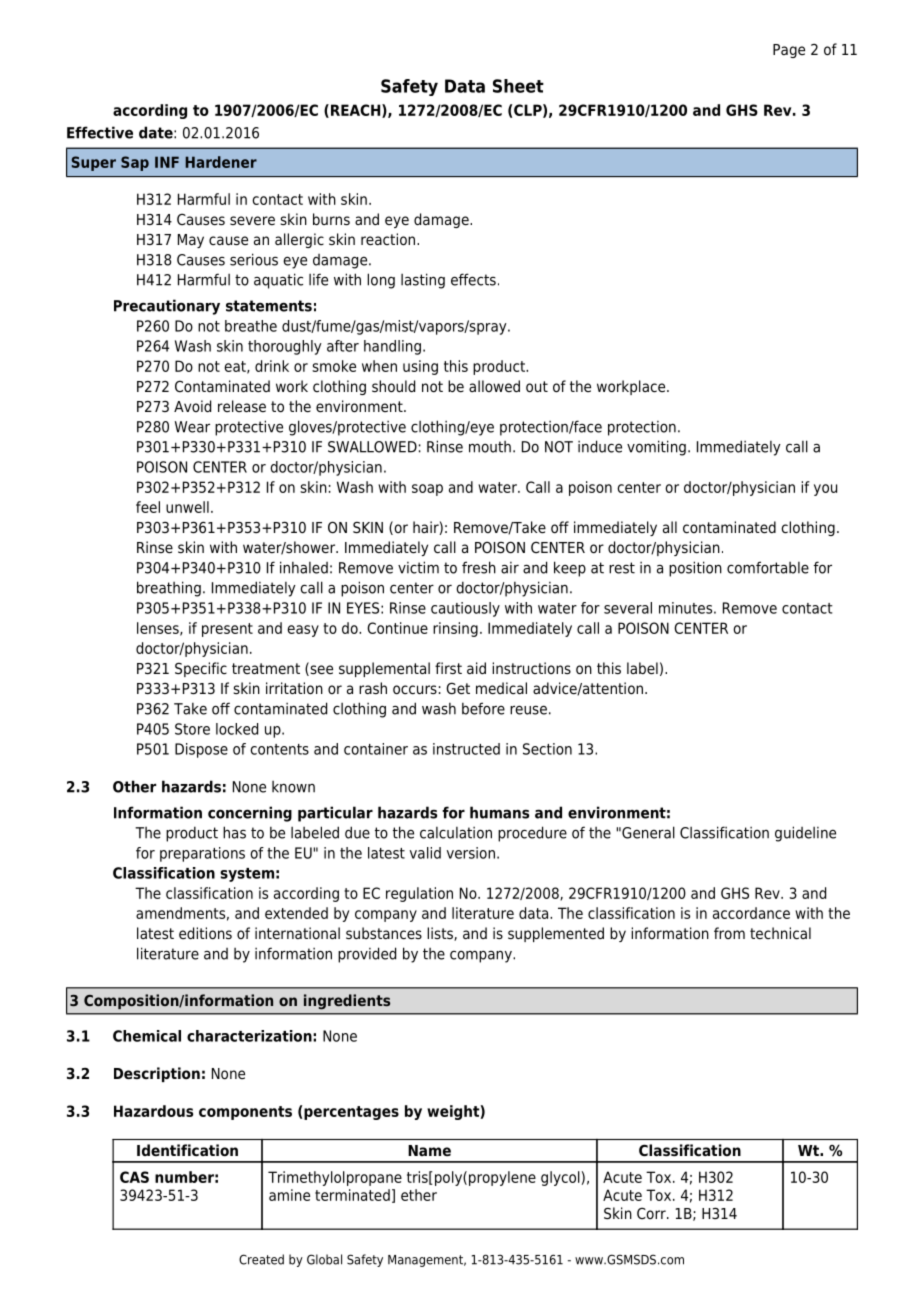 The image size is (924, 1308). I want to click on CAS, so click(134, 1177).
